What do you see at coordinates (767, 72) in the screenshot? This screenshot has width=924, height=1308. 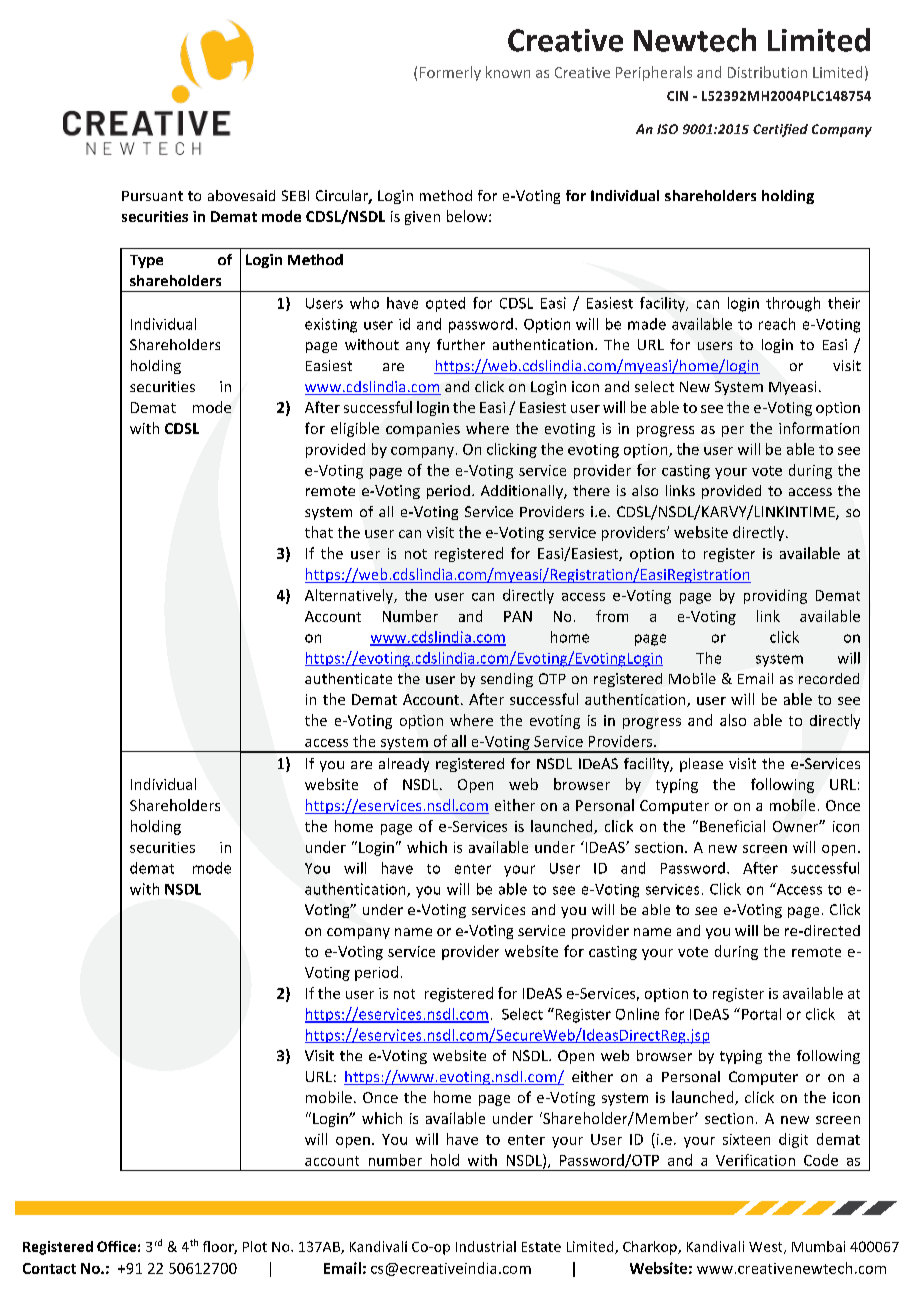 I see `Distribution` at bounding box center [767, 72].
